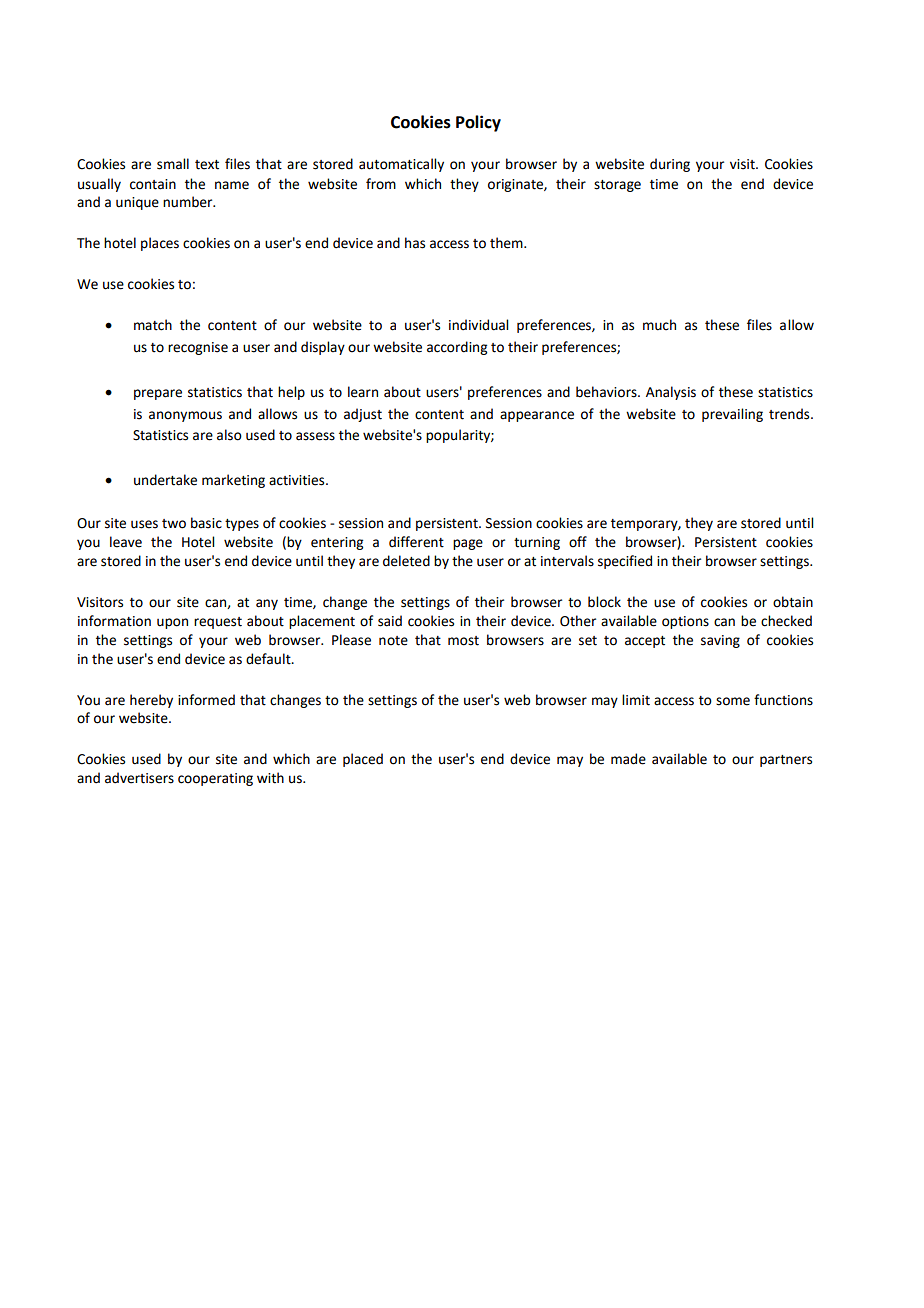 The height and width of the screenshot is (1308, 924). I want to click on match, so click(153, 325).
